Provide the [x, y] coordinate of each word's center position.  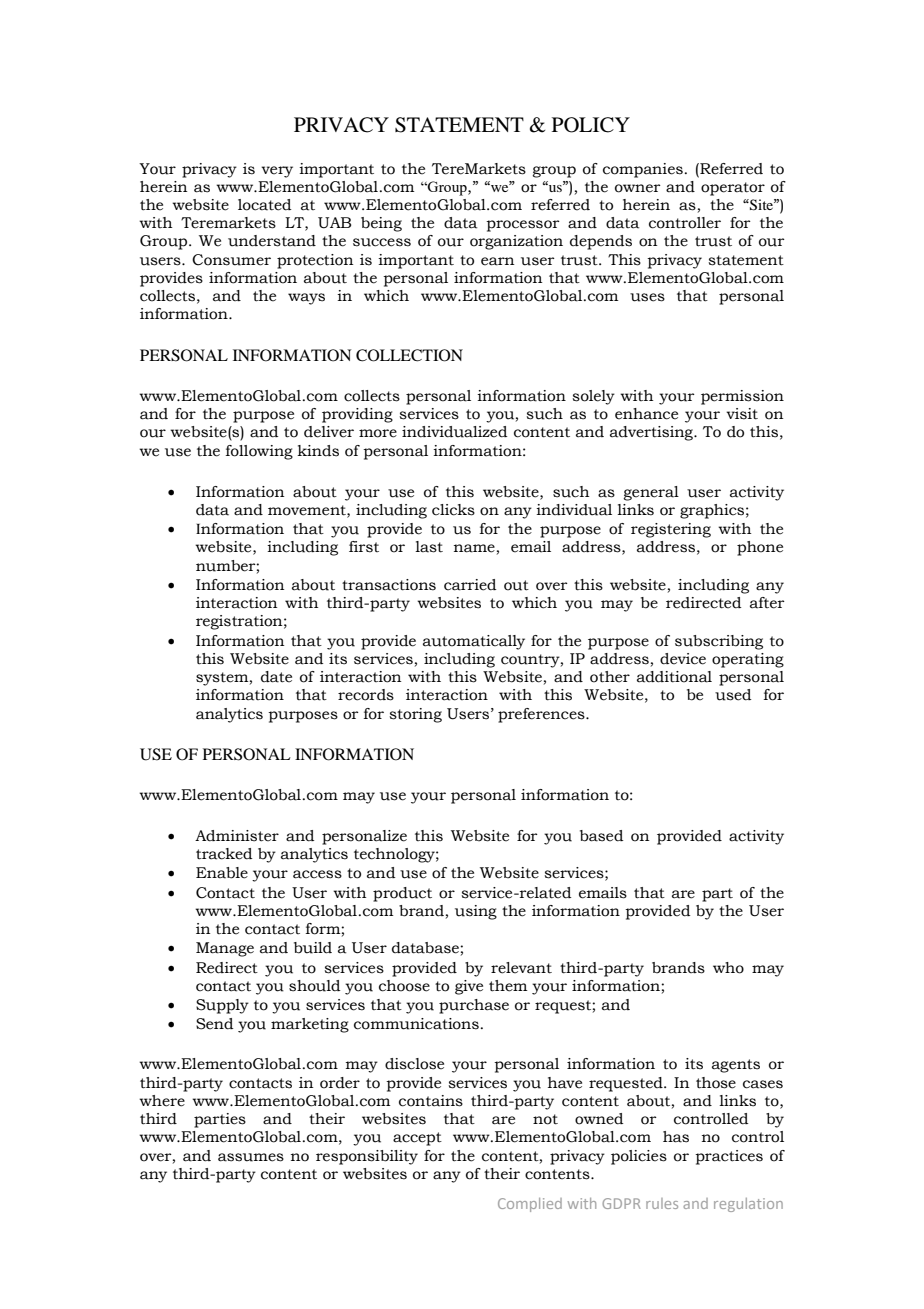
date [276, 677]
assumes [251, 1157]
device [683, 659]
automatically [474, 642]
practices [729, 1157]
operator [733, 189]
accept [417, 1139]
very [277, 172]
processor [523, 226]
